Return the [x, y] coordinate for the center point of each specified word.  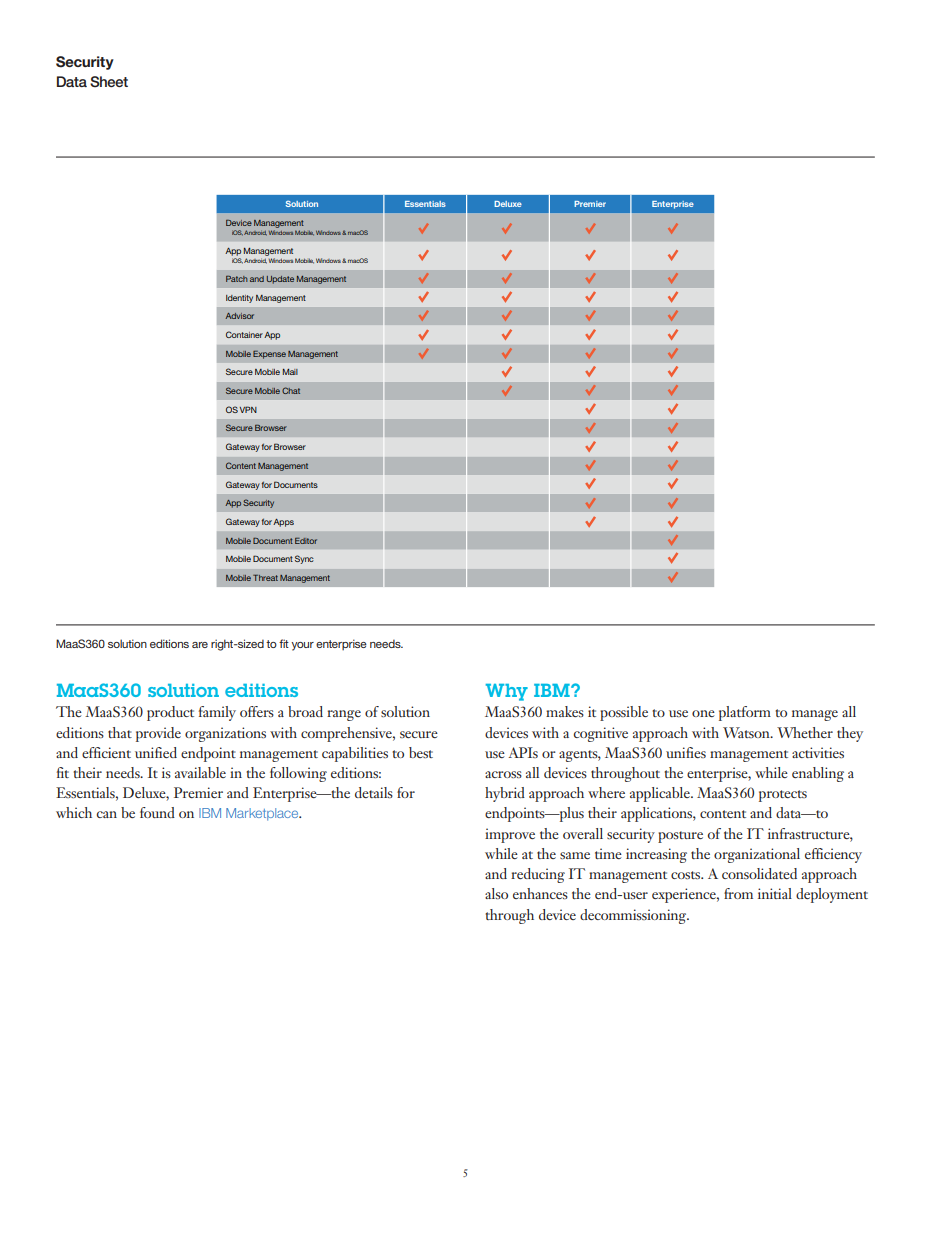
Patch [237, 279]
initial [775, 893]
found [157, 812]
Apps [283, 523]
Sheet [109, 81]
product [170, 713]
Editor [306, 541]
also [496, 893]
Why [507, 692]
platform [745, 713]
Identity [239, 299]
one [703, 713]
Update [280, 280]
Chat [291, 390]
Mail [290, 372]
